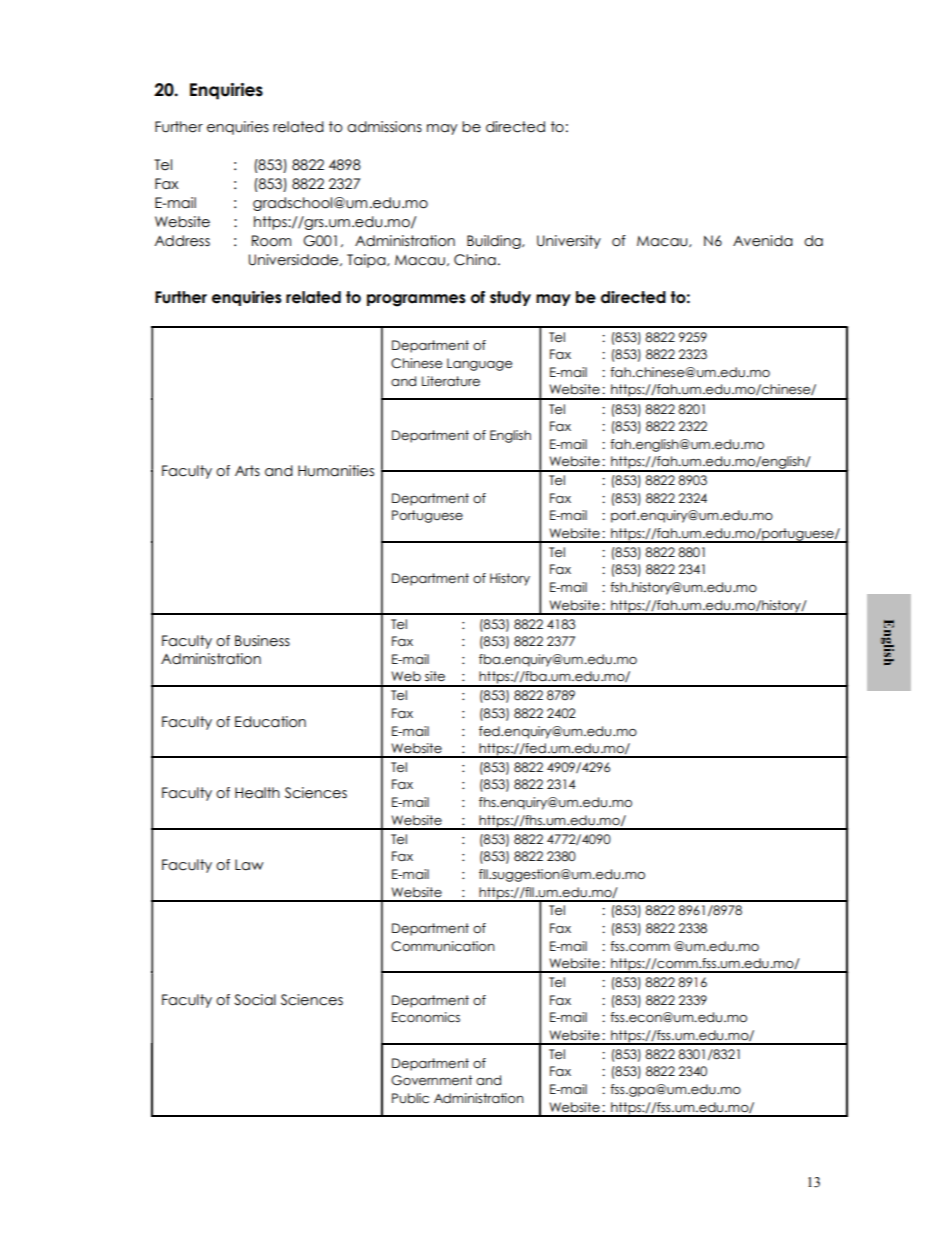 This screenshot has height=1233, width=952. Describe the element at coordinates (495, 242) in the screenshot. I see `Building` at that location.
